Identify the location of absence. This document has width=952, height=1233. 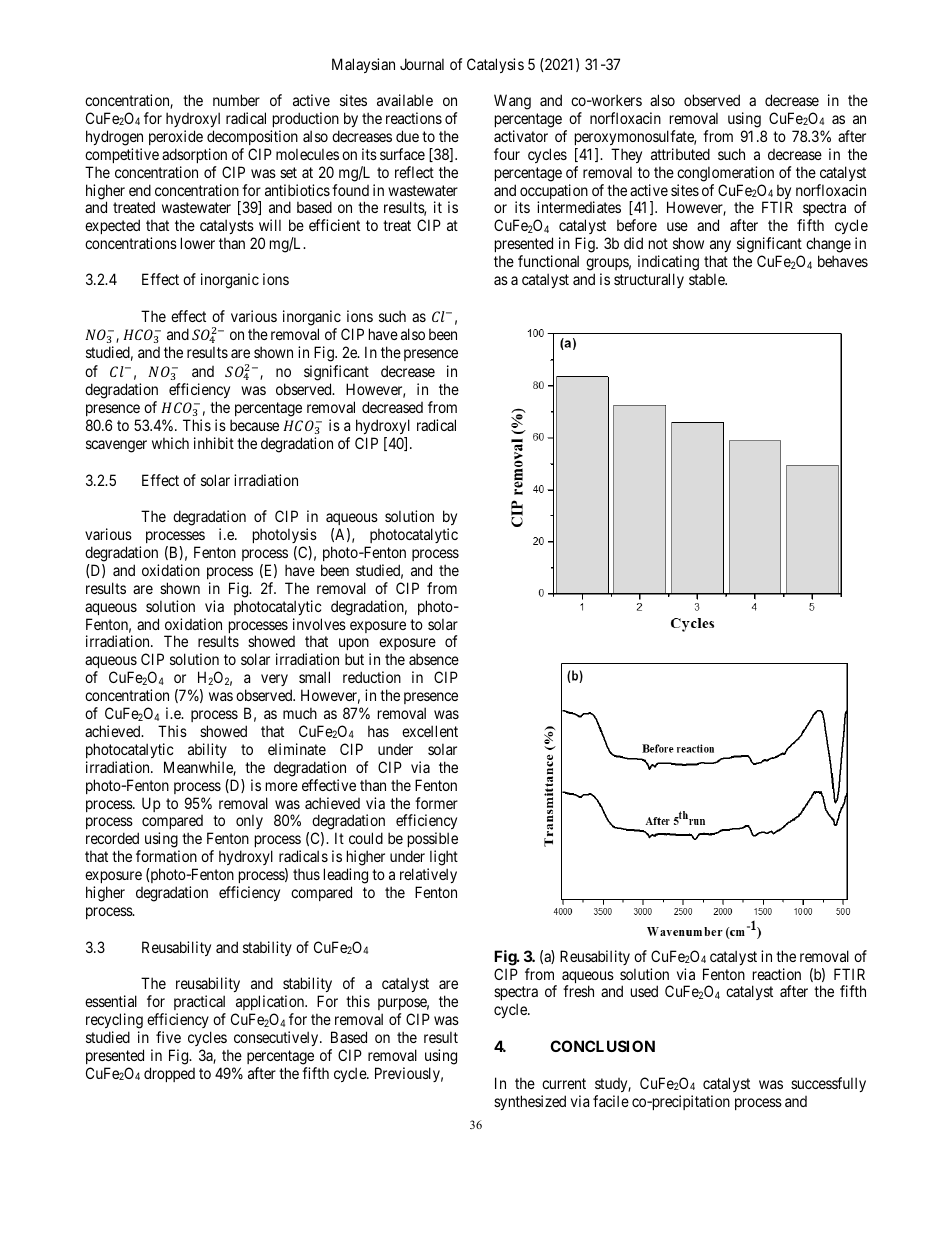
(434, 659).
